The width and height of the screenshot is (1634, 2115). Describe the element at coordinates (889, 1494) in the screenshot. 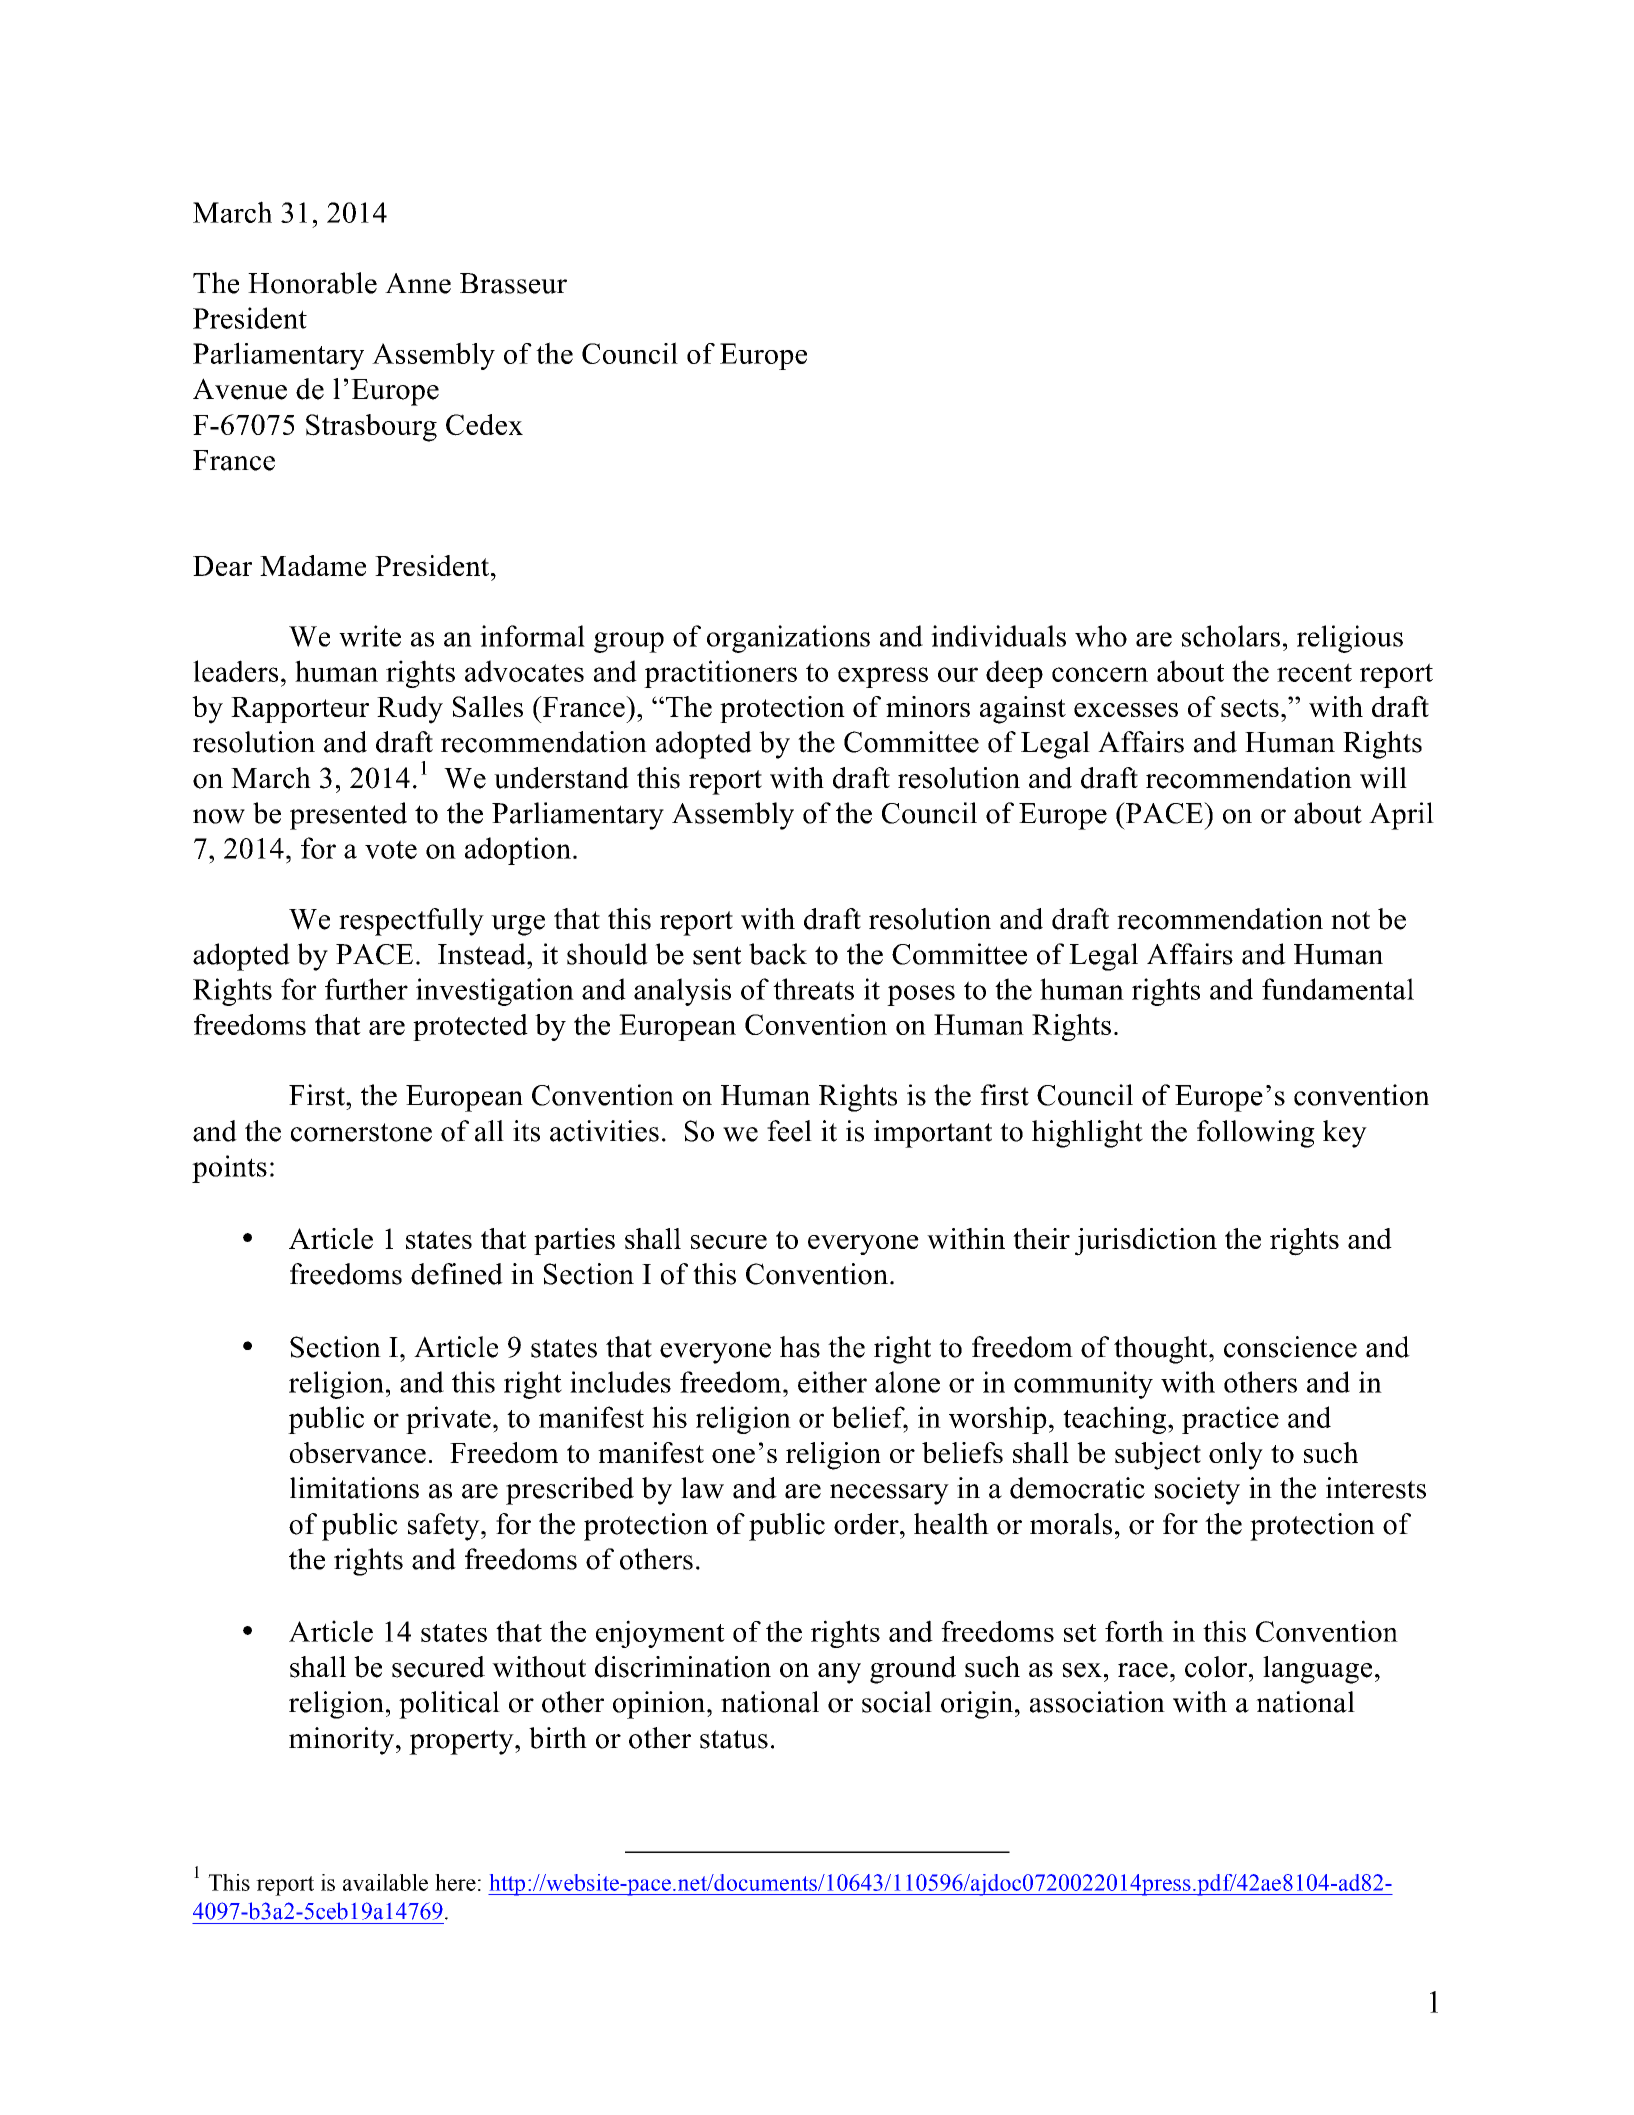

I see `necessary` at that location.
